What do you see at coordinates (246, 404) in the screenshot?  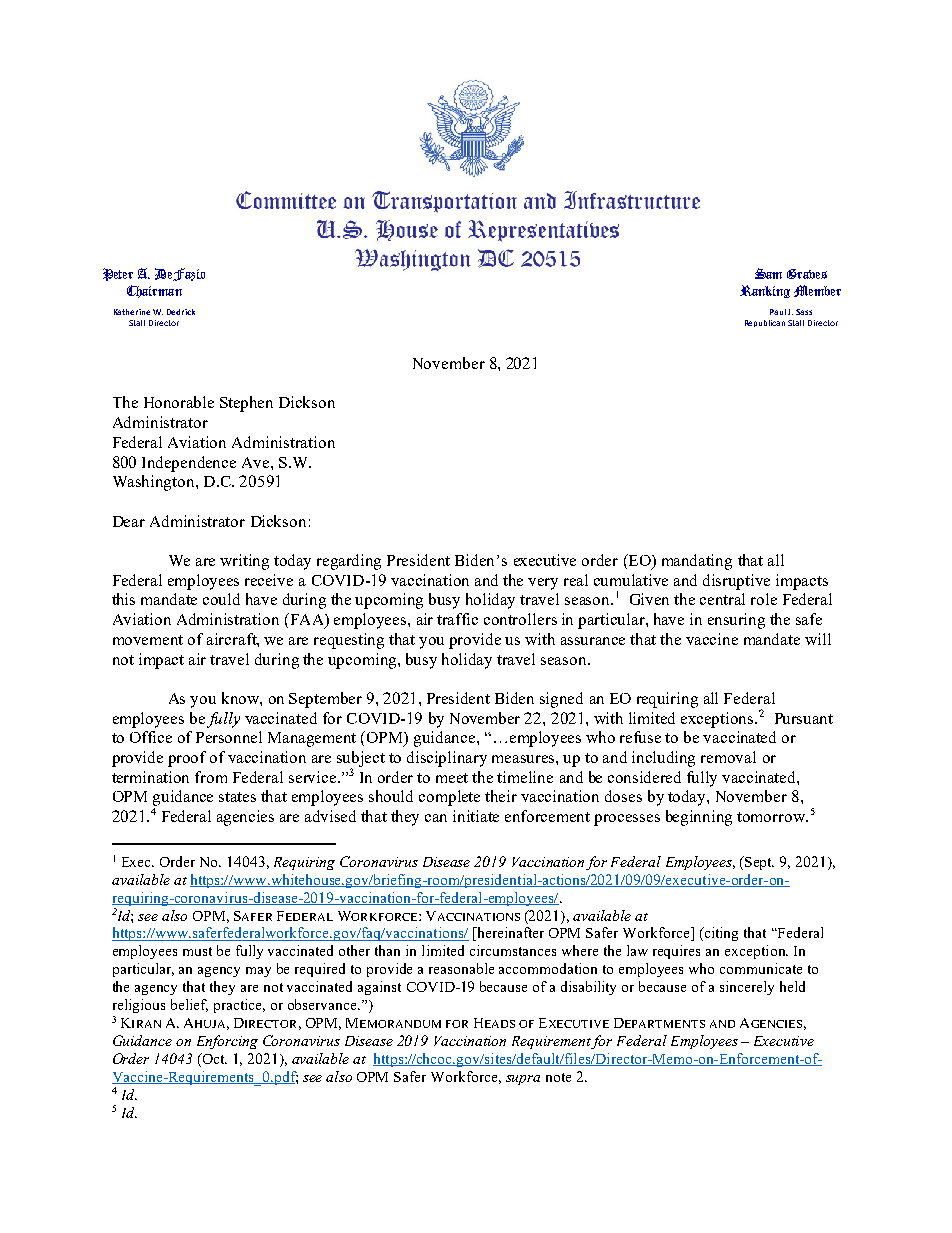 I see `Stephen` at bounding box center [246, 404].
